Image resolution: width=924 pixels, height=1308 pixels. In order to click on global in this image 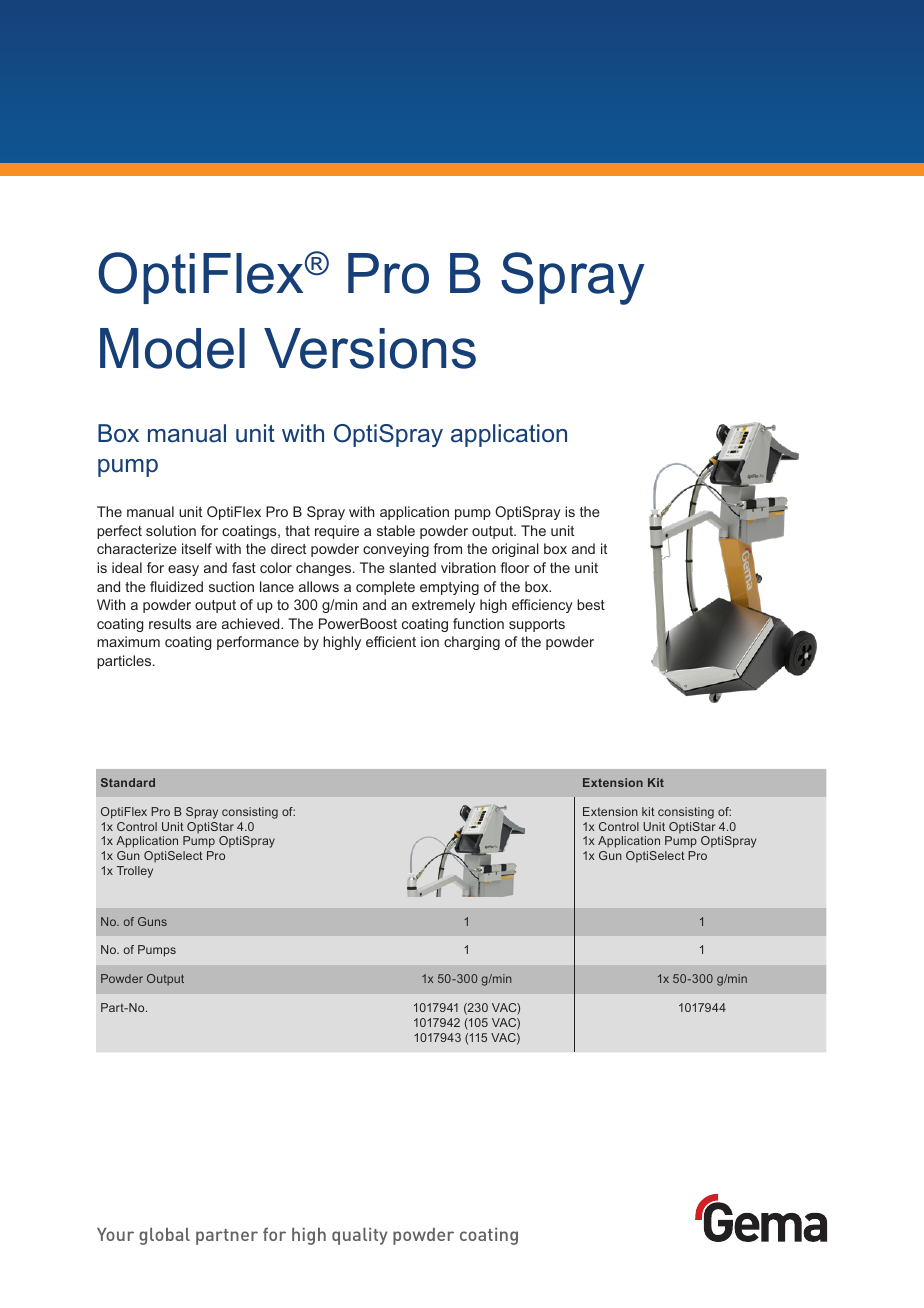, I will do `click(164, 1236)`.
